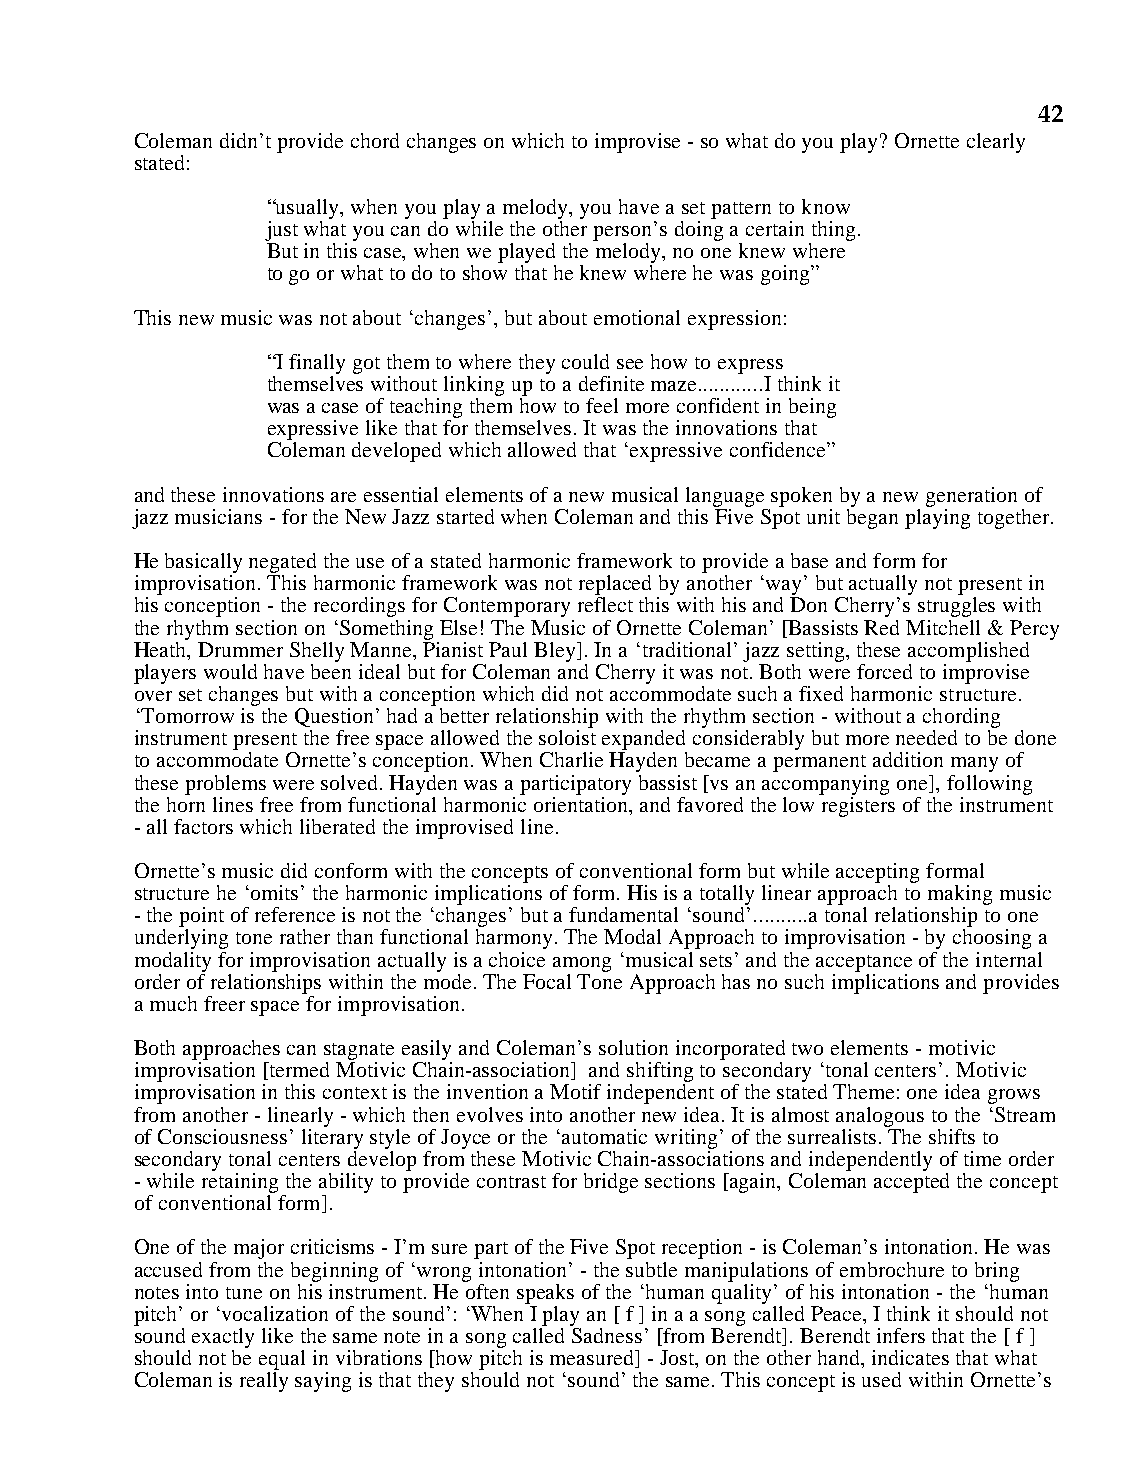  Describe the element at coordinates (343, 497) in the document. I see `are` at that location.
